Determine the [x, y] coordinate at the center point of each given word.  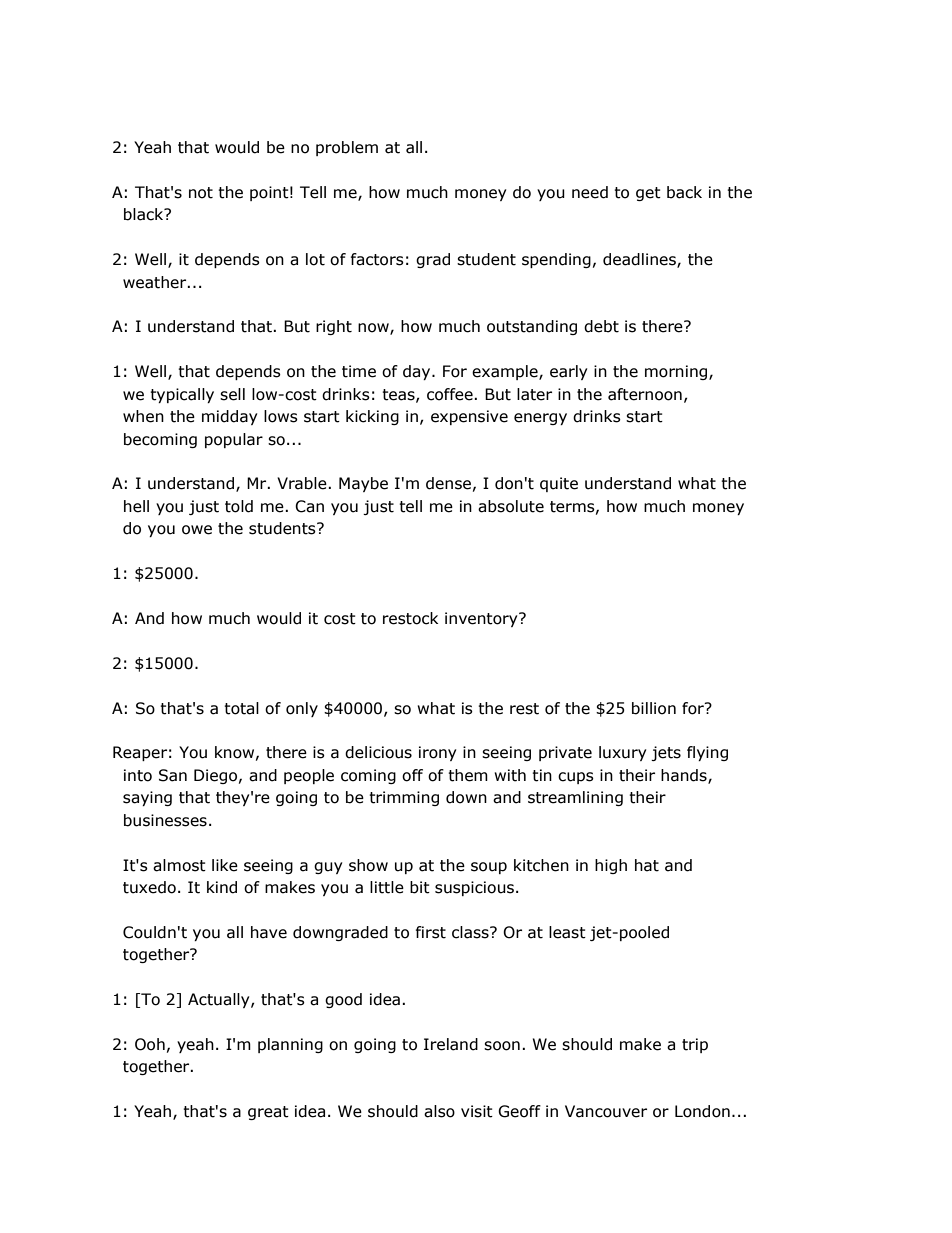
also [439, 1111]
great [268, 1113]
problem [347, 148]
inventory [482, 619]
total [241, 708]
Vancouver [606, 1111]
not [201, 193]
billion [654, 708]
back [684, 192]
